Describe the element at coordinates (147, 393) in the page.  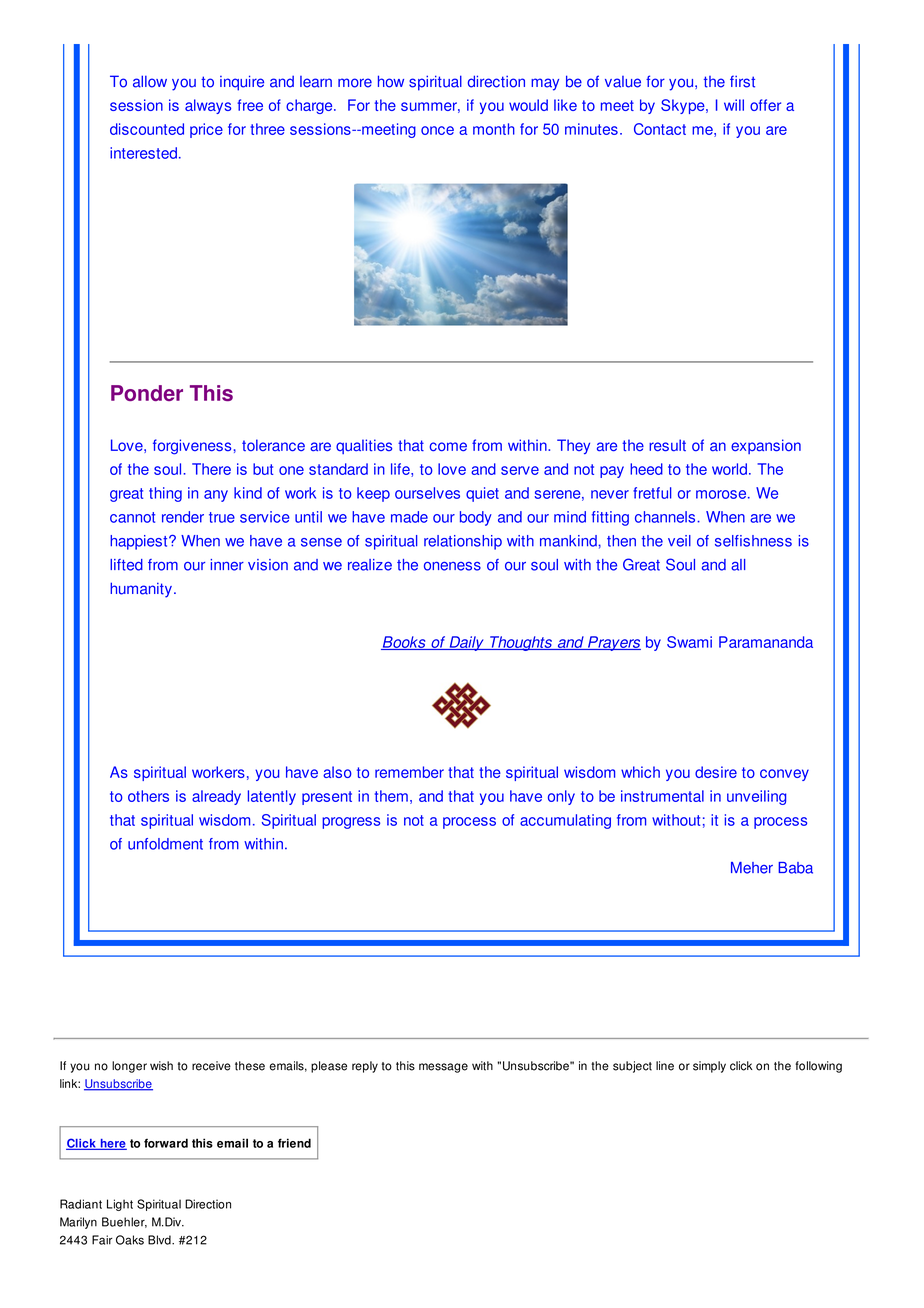
I see `Ponder` at that location.
